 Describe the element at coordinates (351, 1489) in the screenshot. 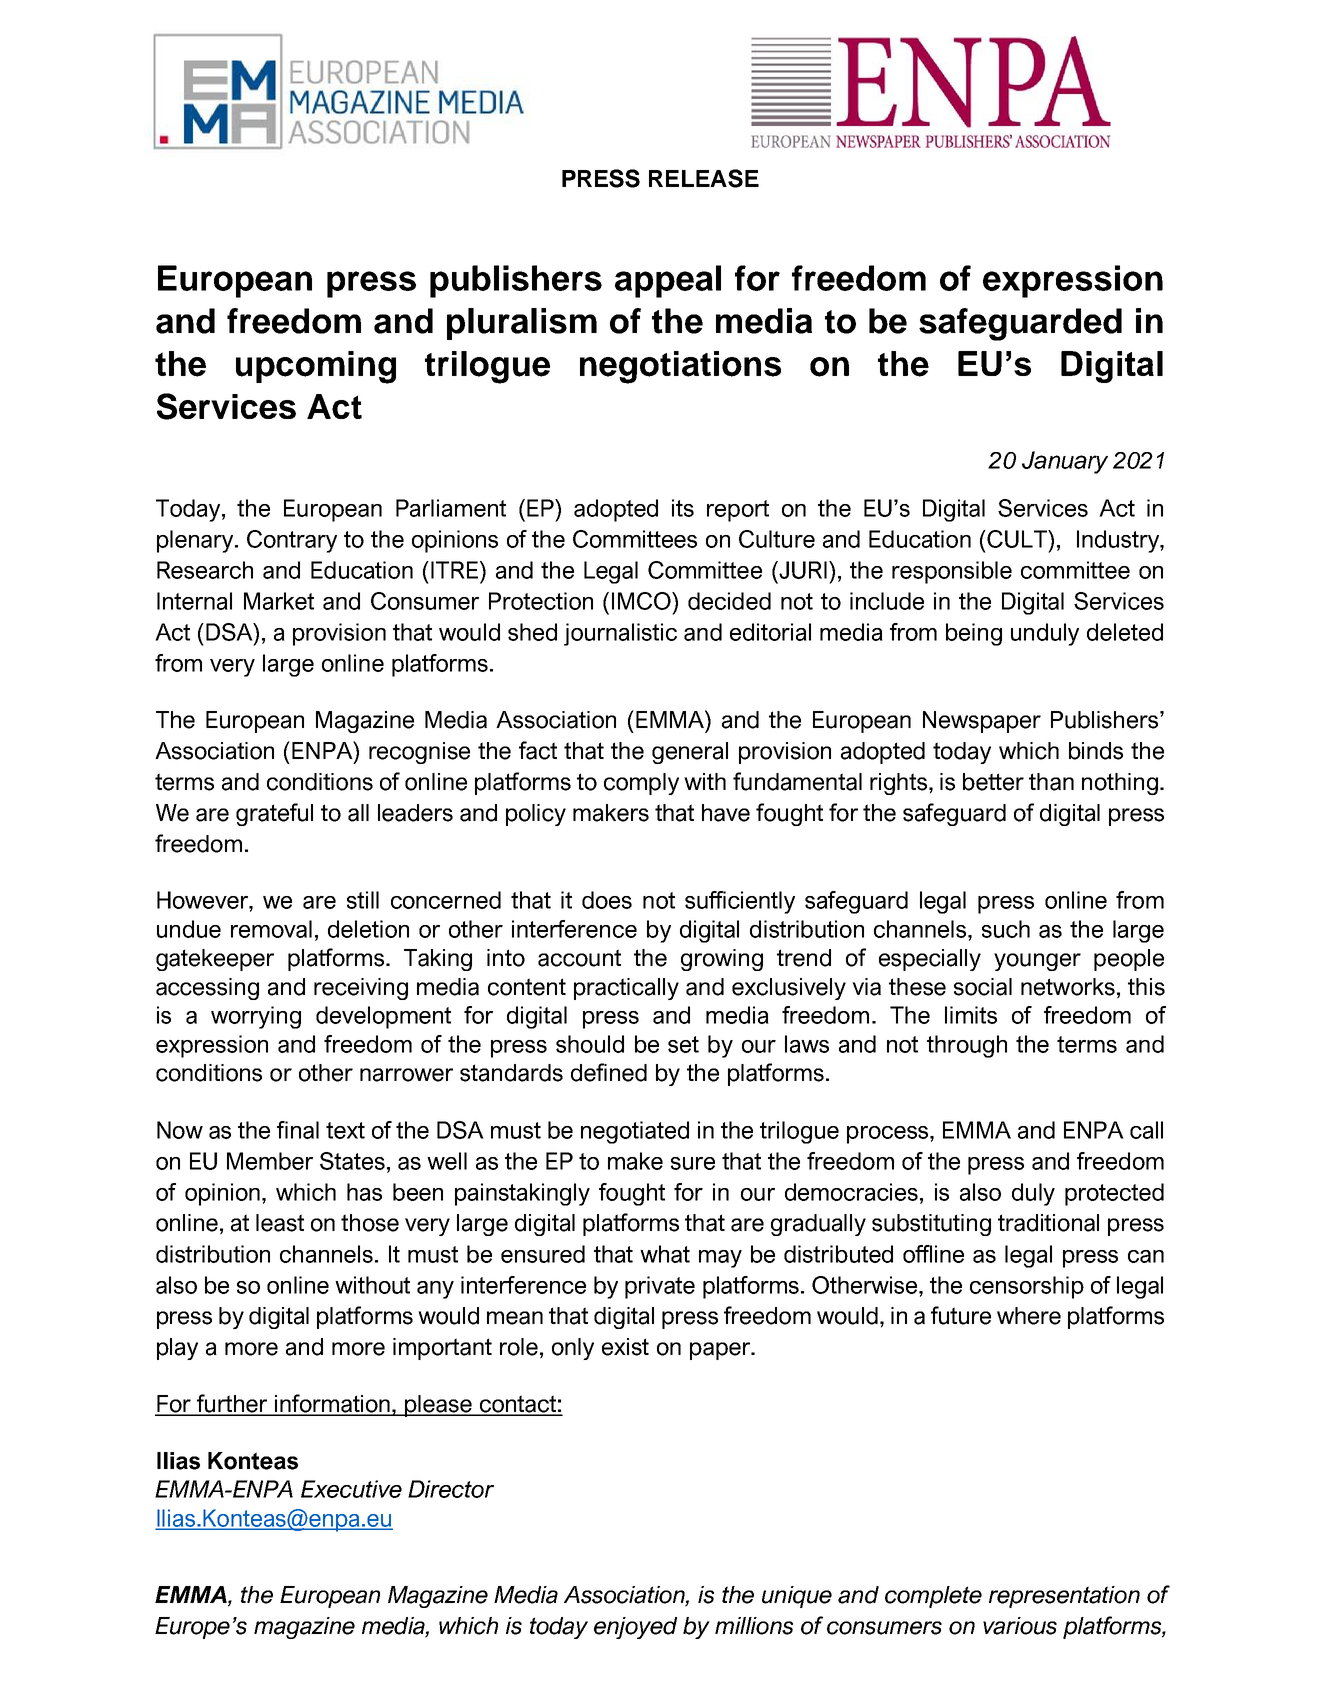

I see `Executive` at that location.
